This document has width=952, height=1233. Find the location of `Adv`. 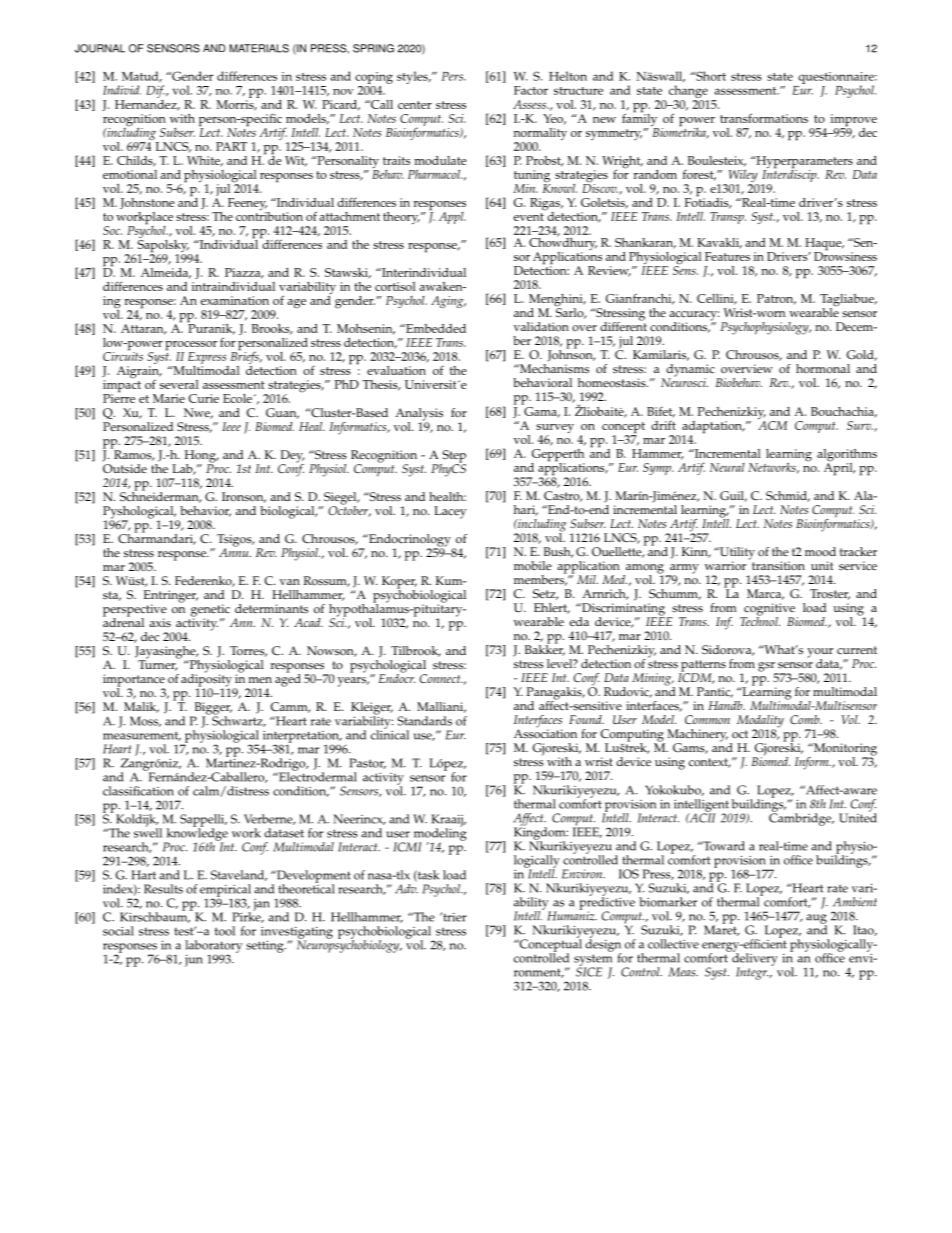

Adv is located at coordinates (406, 889).
